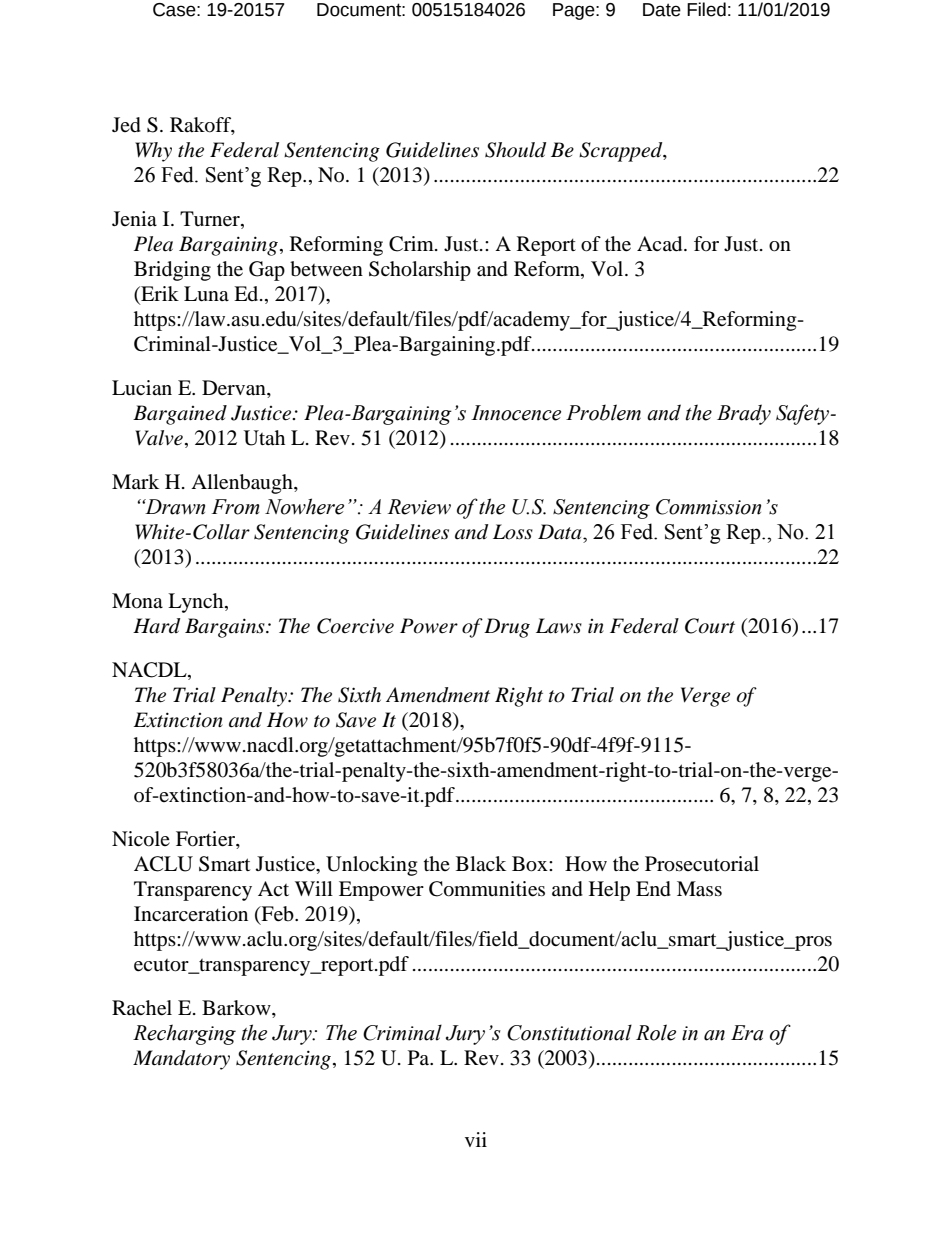 This document has height=1233, width=952. What do you see at coordinates (126, 125) in the document?
I see `Jed` at bounding box center [126, 125].
